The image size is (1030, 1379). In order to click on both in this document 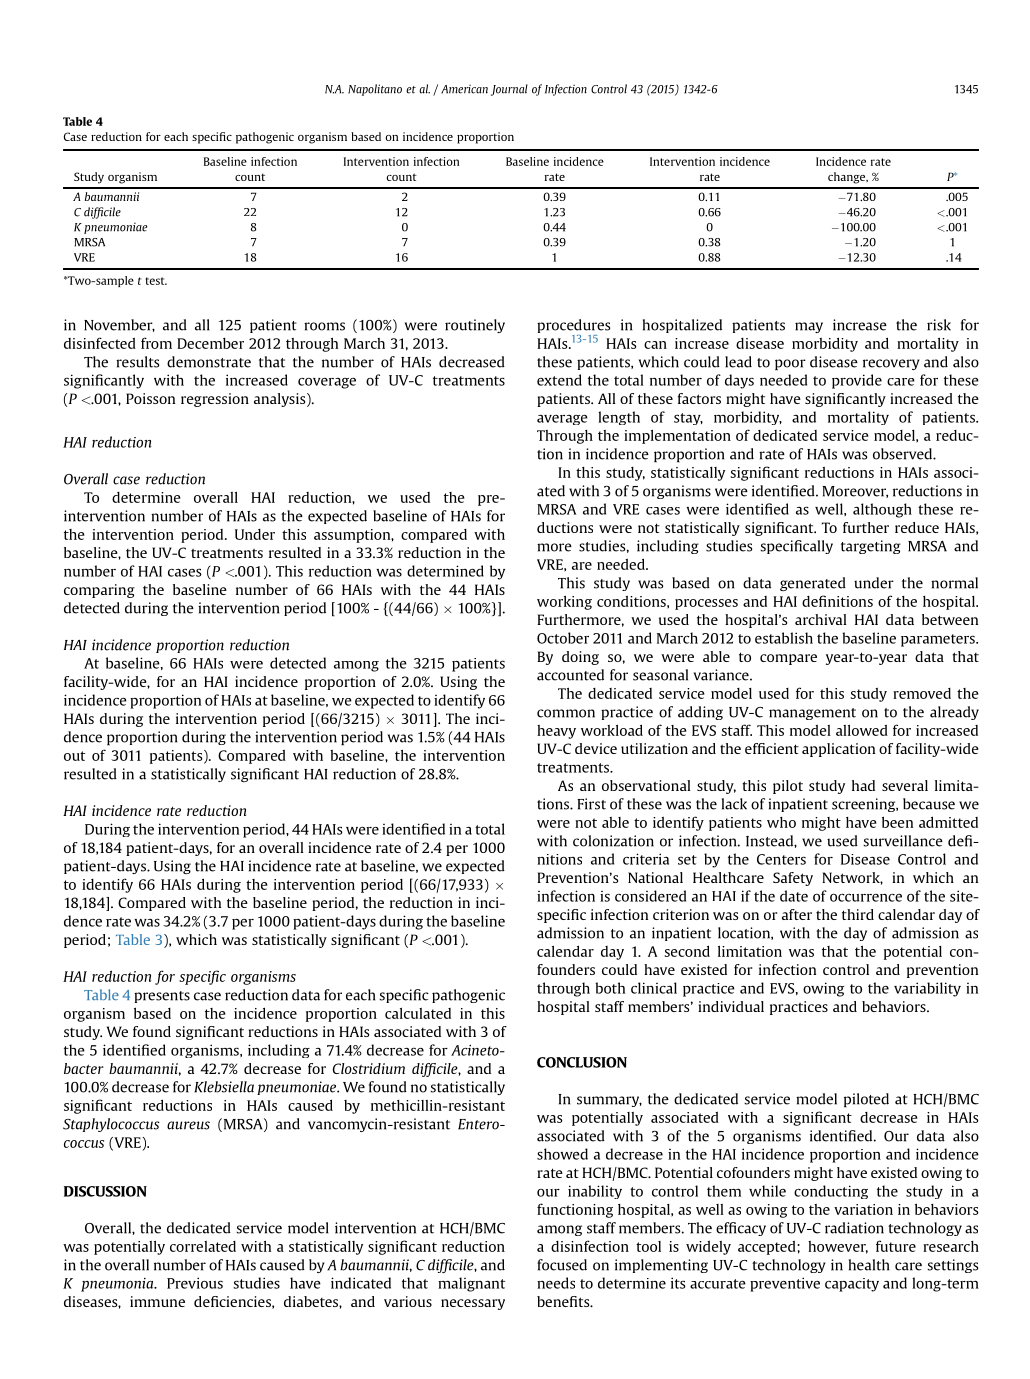, I will do `click(610, 988)`.
